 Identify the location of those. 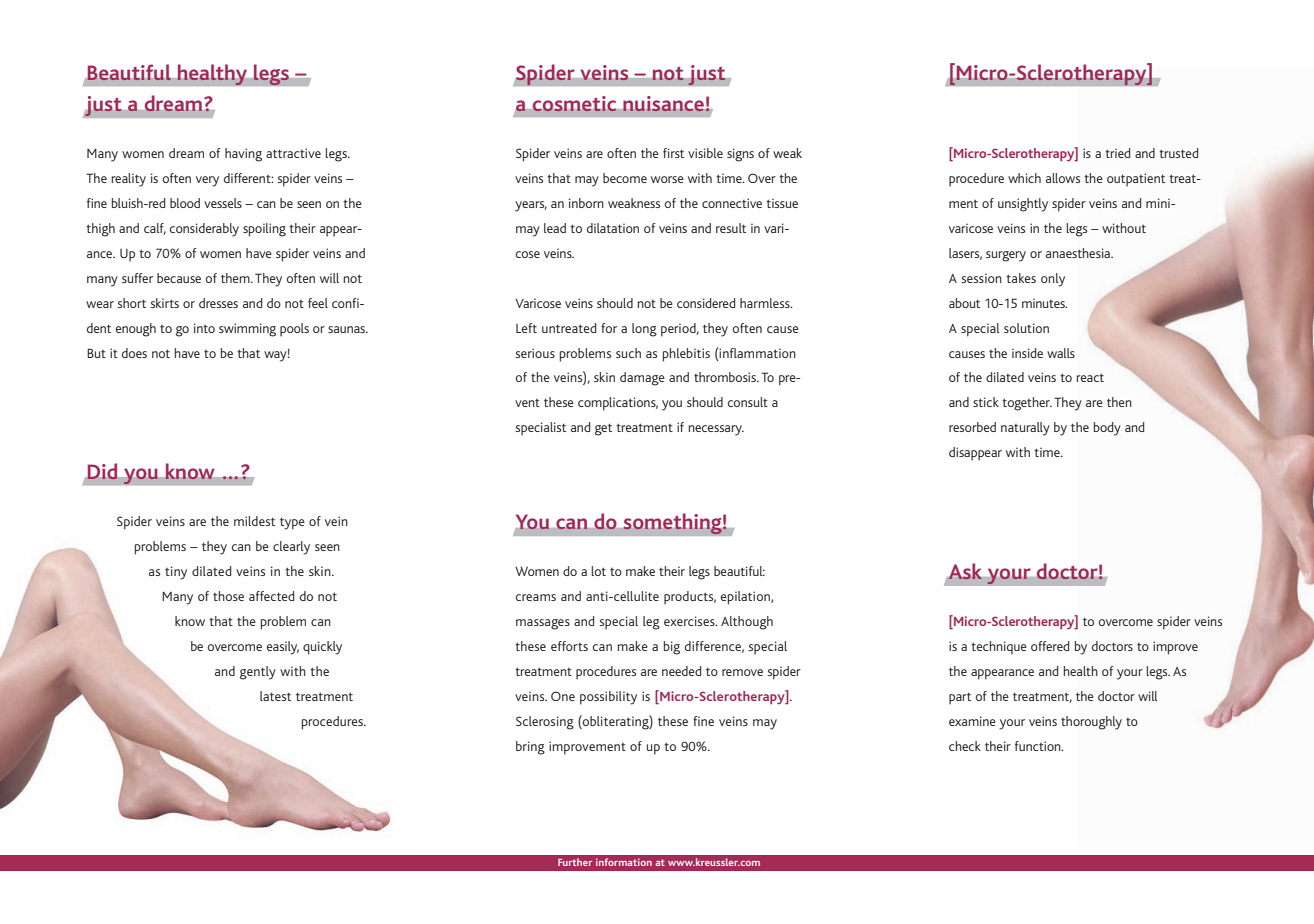
(228, 596).
